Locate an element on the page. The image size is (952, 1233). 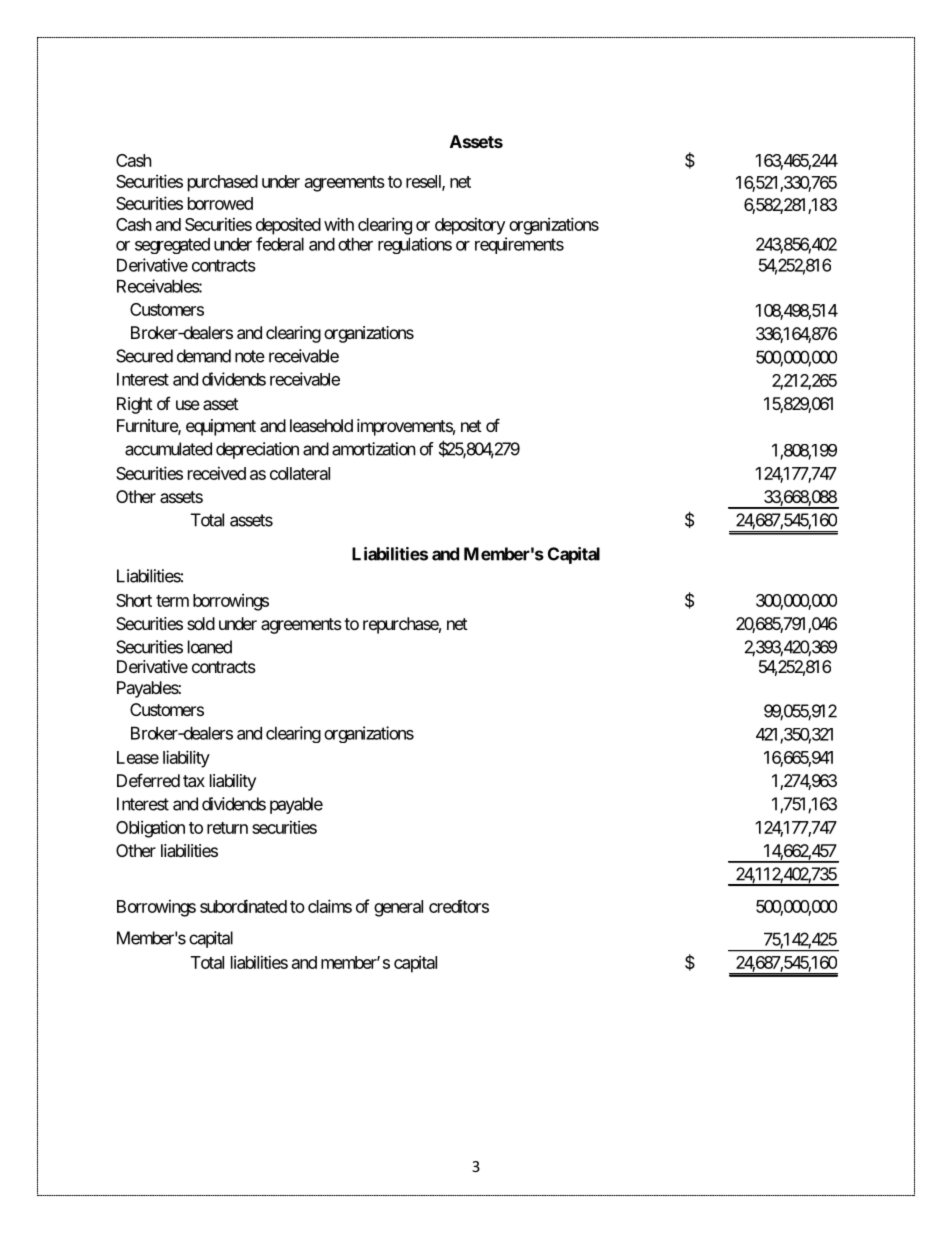
note is located at coordinates (250, 356).
